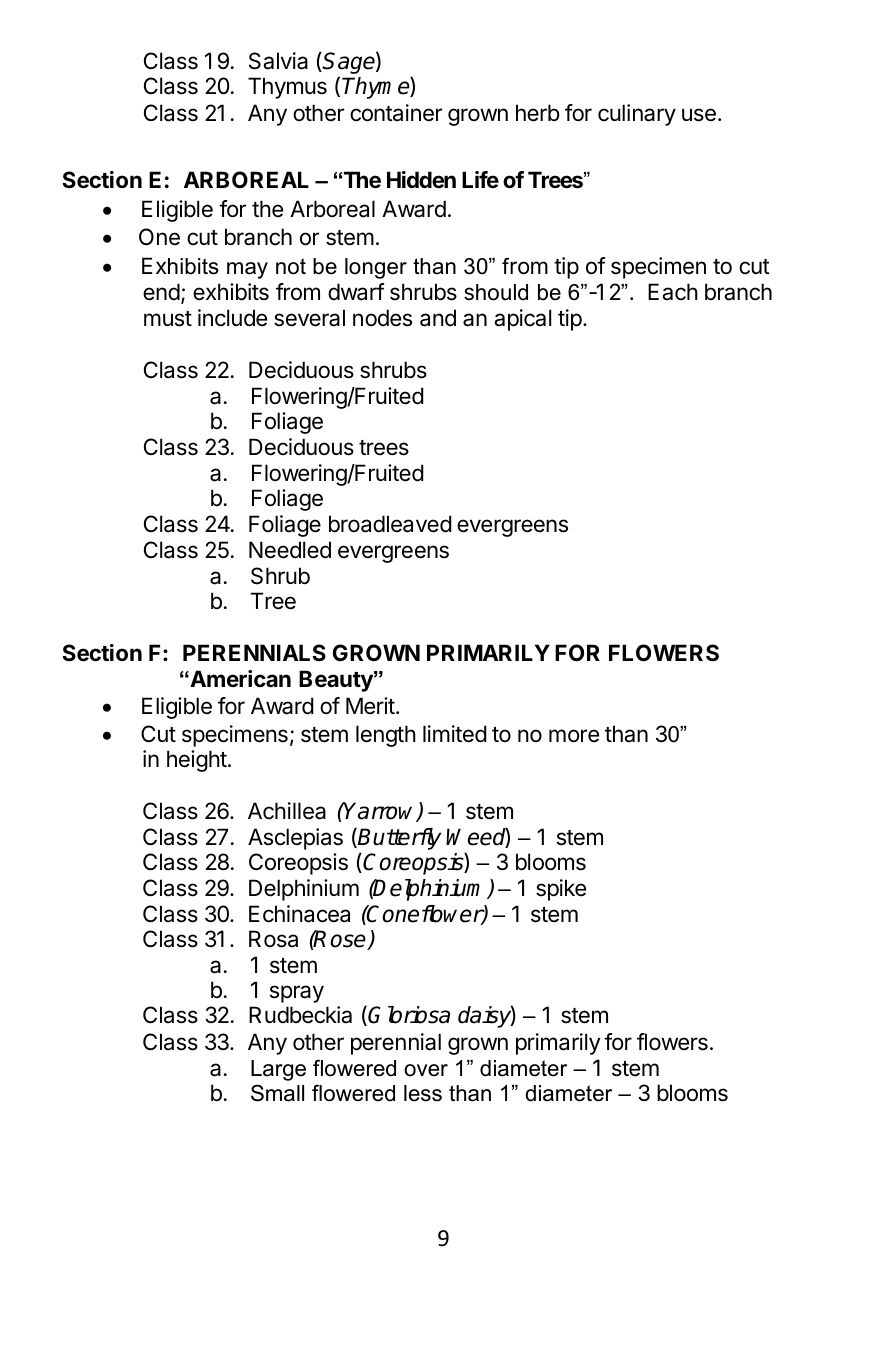  What do you see at coordinates (561, 890) in the screenshot?
I see `spike` at bounding box center [561, 890].
